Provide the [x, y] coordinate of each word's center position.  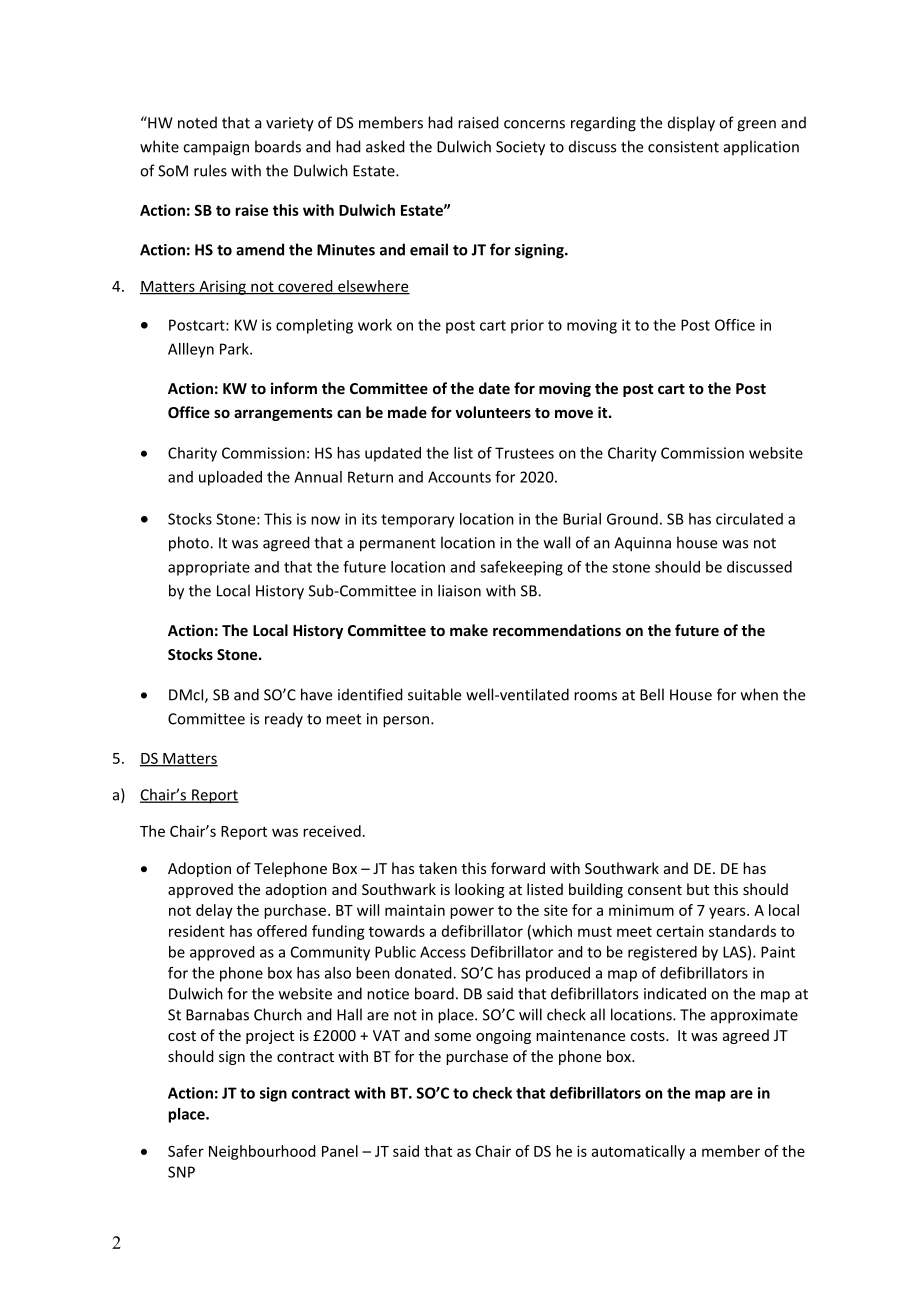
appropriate [209, 568]
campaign [216, 148]
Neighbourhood [262, 1152]
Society [520, 148]
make [469, 630]
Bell [652, 694]
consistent [683, 147]
